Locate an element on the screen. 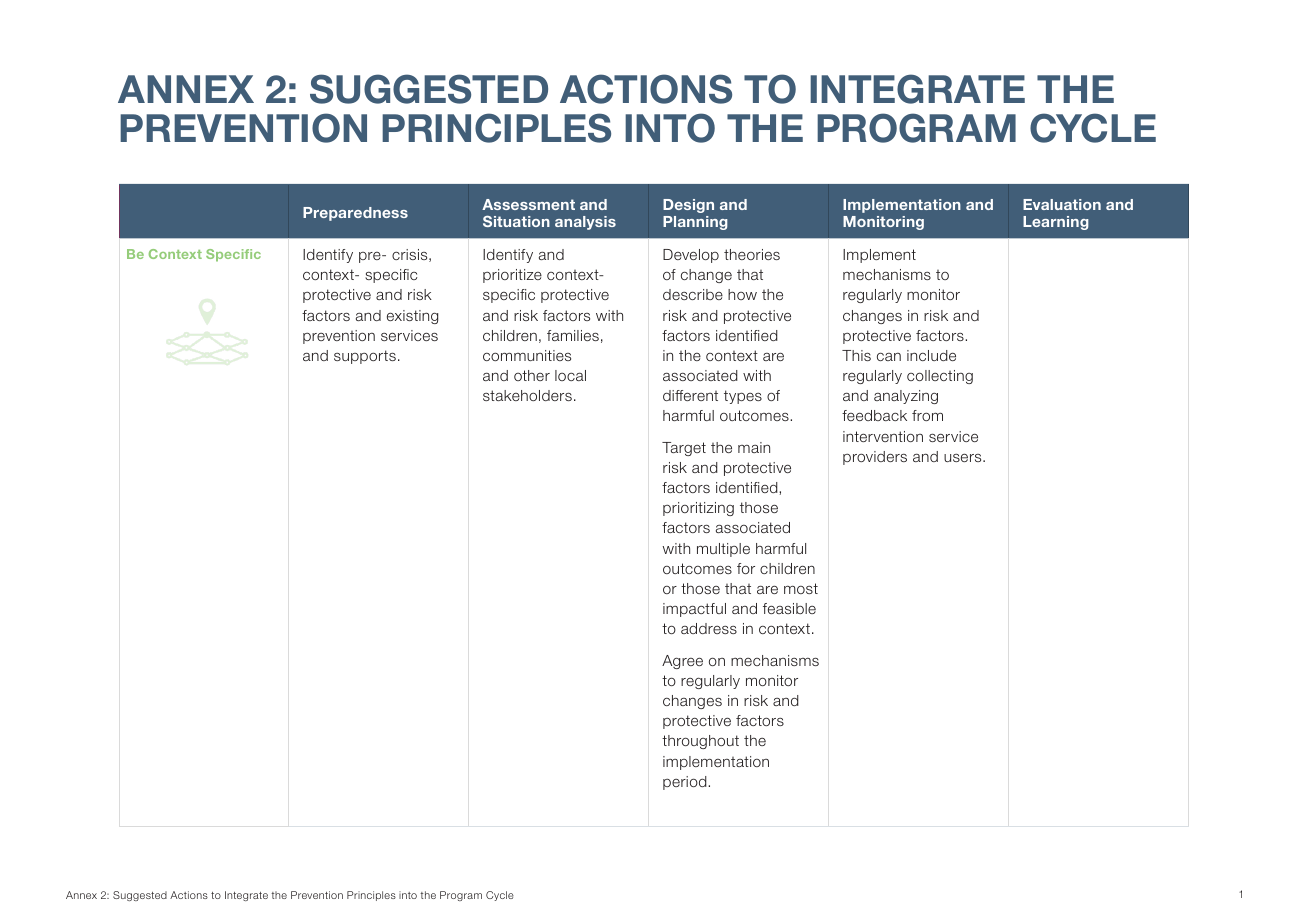  throughout is located at coordinates (700, 742).
